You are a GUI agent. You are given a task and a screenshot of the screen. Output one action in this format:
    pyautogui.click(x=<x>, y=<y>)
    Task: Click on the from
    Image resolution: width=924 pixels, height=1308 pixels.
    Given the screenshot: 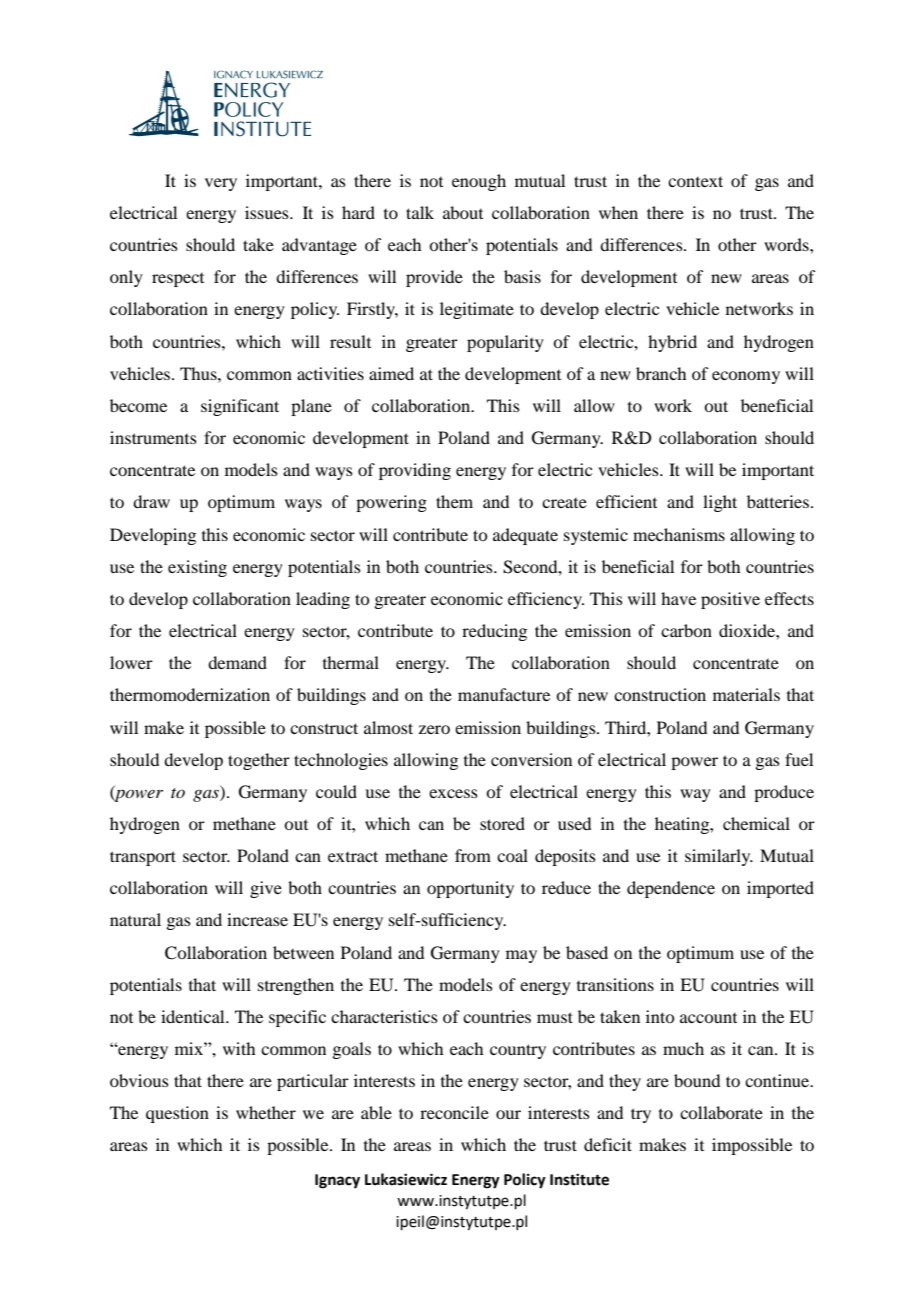 What is the action you would take?
    pyautogui.click(x=473, y=855)
